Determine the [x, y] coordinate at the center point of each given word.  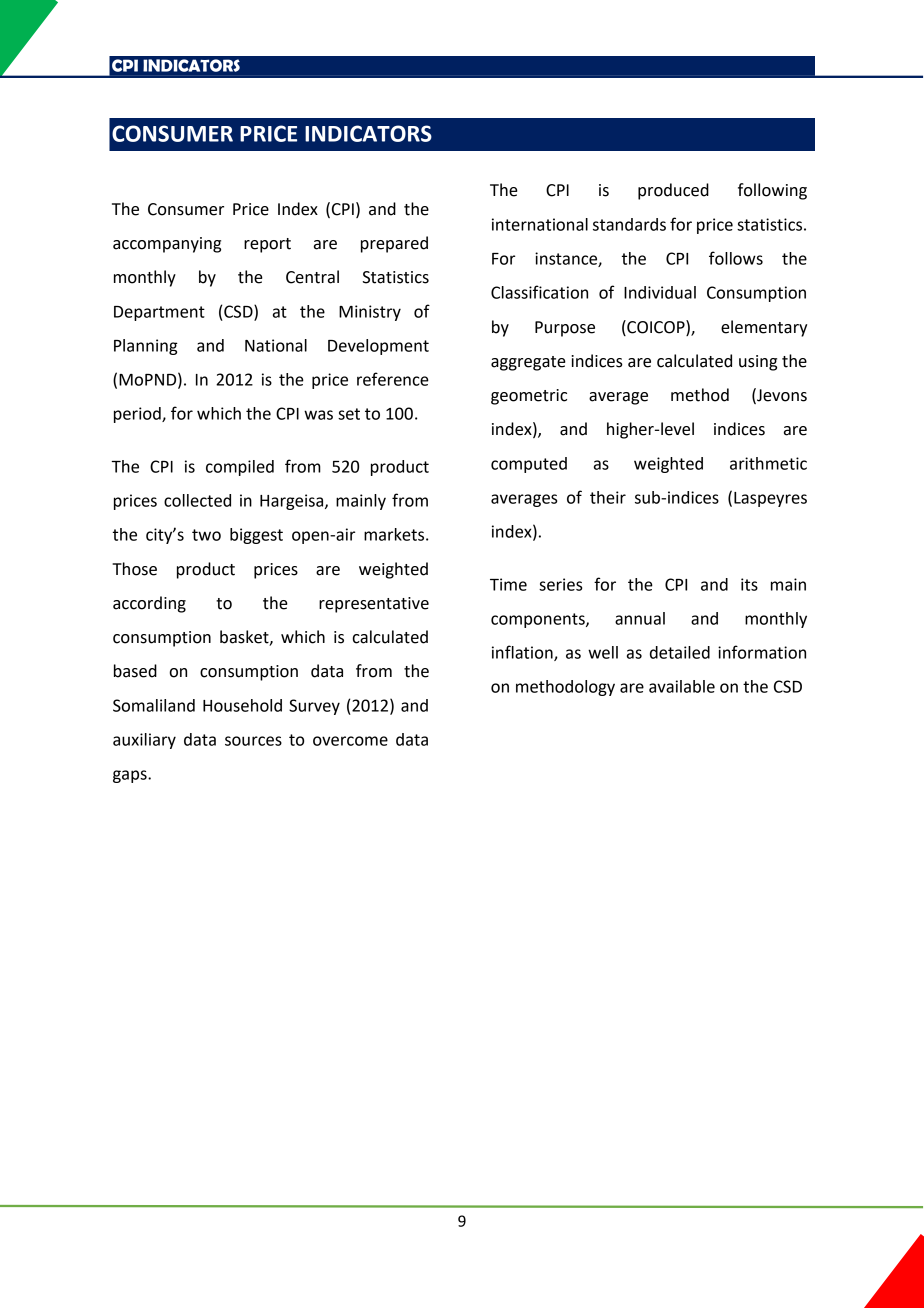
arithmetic [768, 463]
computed [529, 465]
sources [253, 741]
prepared [394, 244]
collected [197, 500]
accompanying [167, 245]
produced [673, 191]
